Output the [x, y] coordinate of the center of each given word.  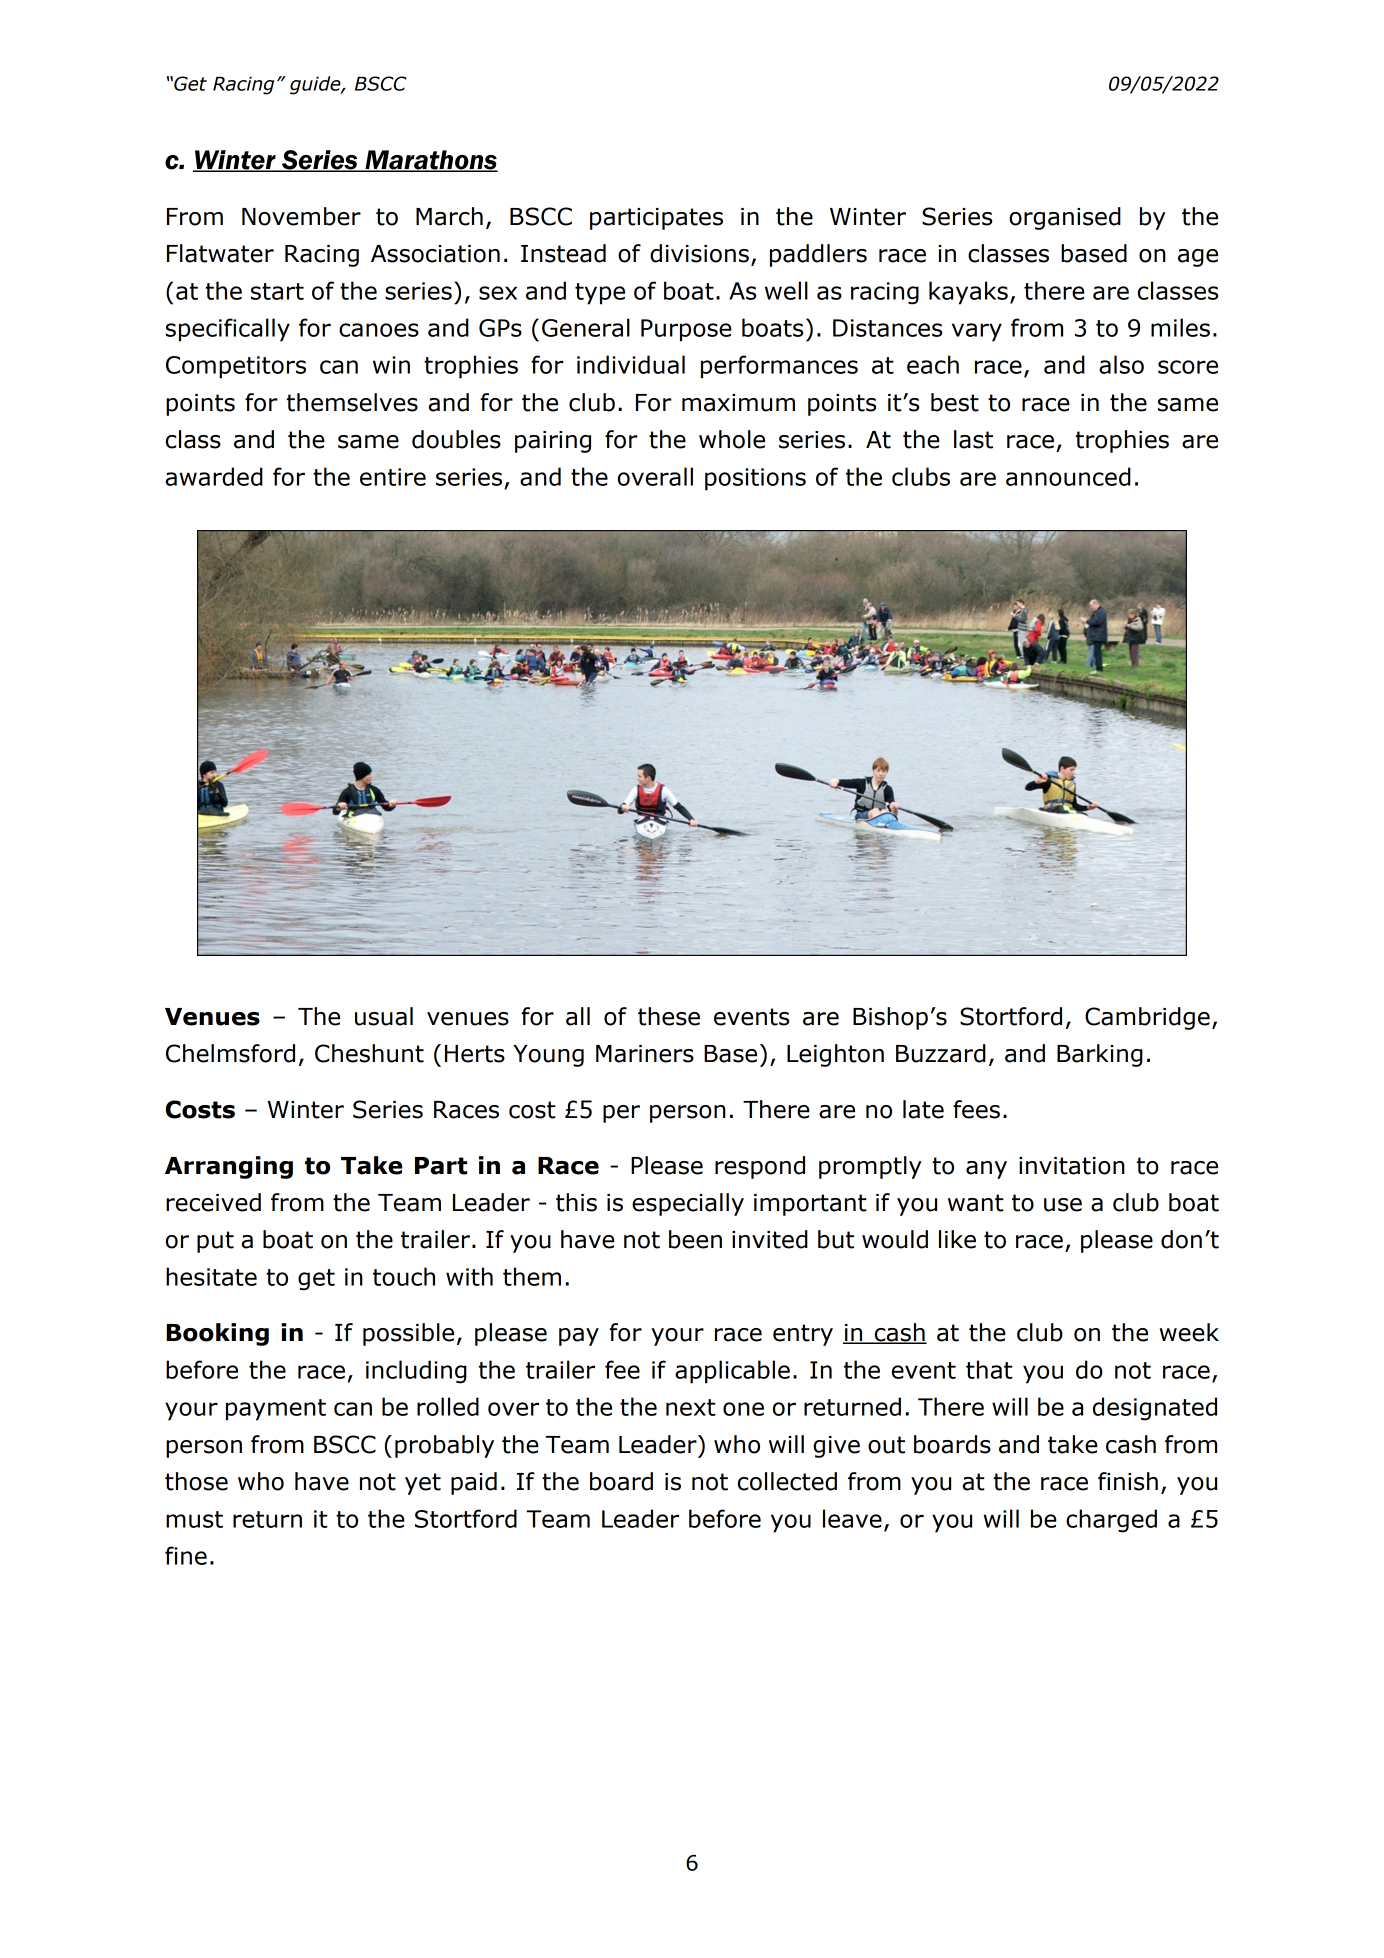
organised [1065, 218]
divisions [699, 253]
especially [688, 1204]
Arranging [229, 1167]
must [194, 1519]
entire [393, 477]
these [669, 1016]
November [301, 216]
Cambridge [1147, 1018]
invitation [1072, 1166]
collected [787, 1481]
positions [755, 479]
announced [1068, 476]
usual [384, 1016]
